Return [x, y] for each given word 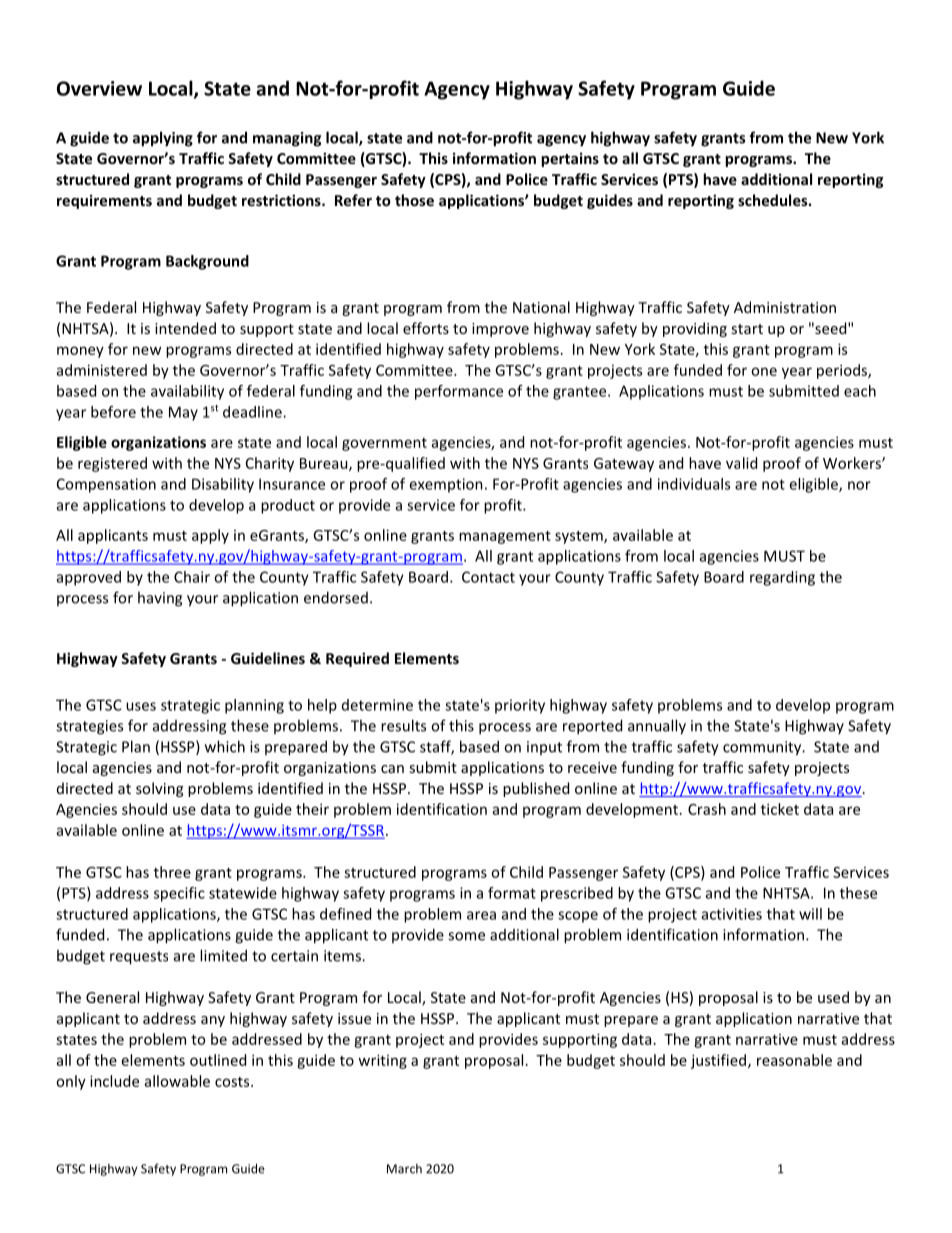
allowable [177, 1081]
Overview [99, 88]
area [481, 915]
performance [459, 392]
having [160, 599]
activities [732, 914]
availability [187, 392]
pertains [570, 159]
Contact [488, 577]
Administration [785, 307]
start [747, 329]
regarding [782, 578]
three [172, 872]
